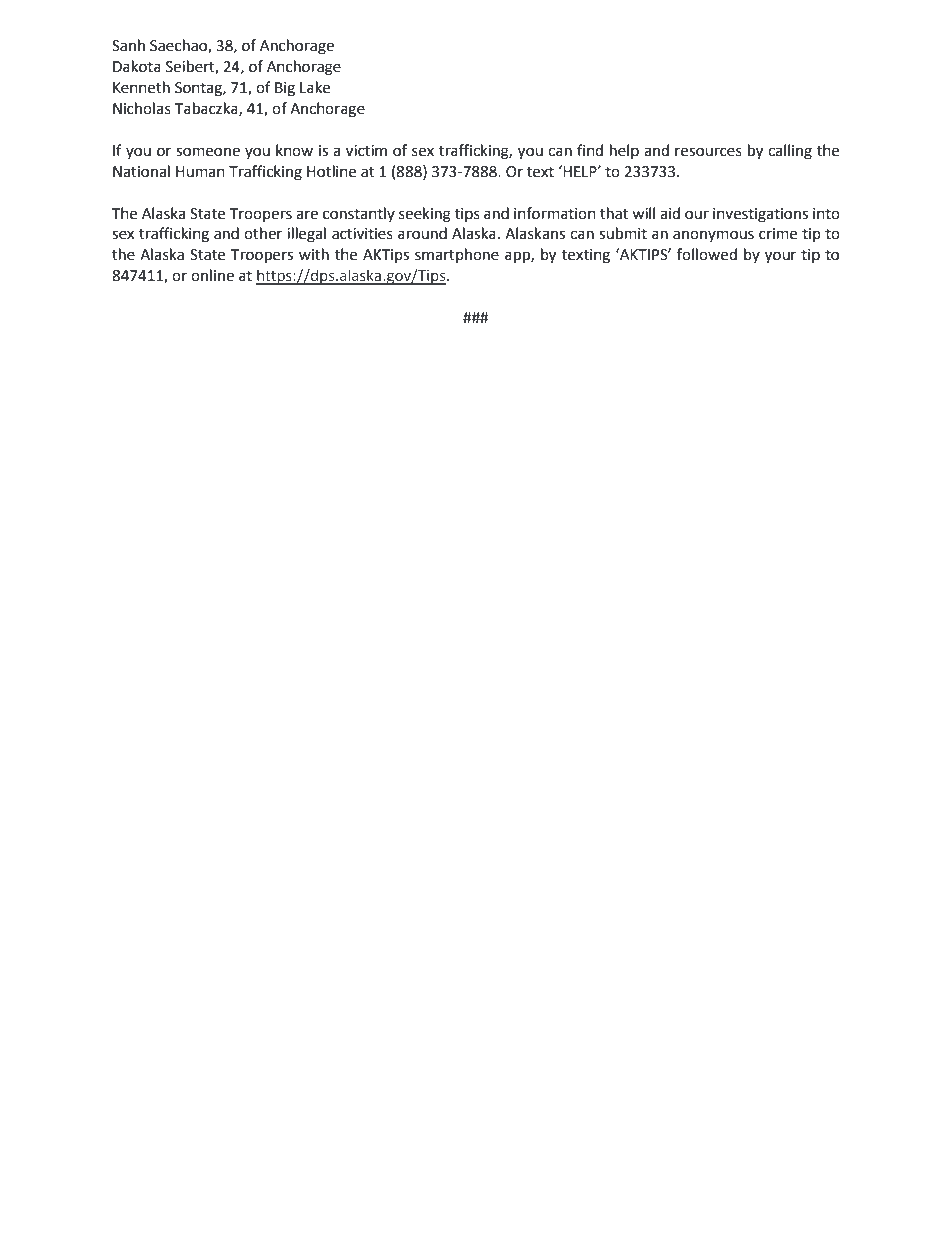 The width and height of the image is (952, 1233). What do you see at coordinates (315, 87) in the image?
I see `Lake` at bounding box center [315, 87].
